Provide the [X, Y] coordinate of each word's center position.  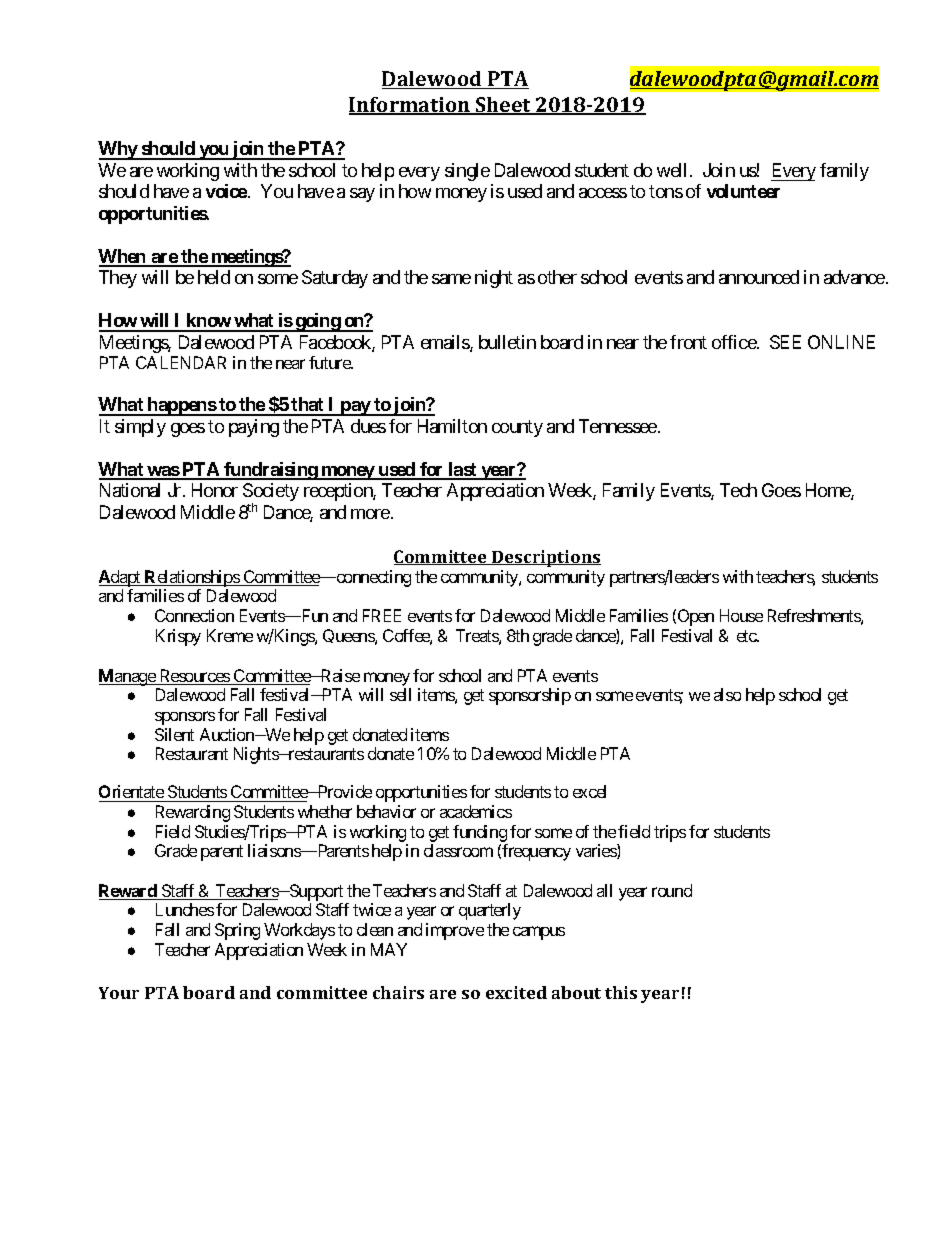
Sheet [503, 106]
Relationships [192, 578]
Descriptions [545, 558]
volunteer [743, 191]
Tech [738, 490]
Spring [237, 931]
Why [118, 150]
